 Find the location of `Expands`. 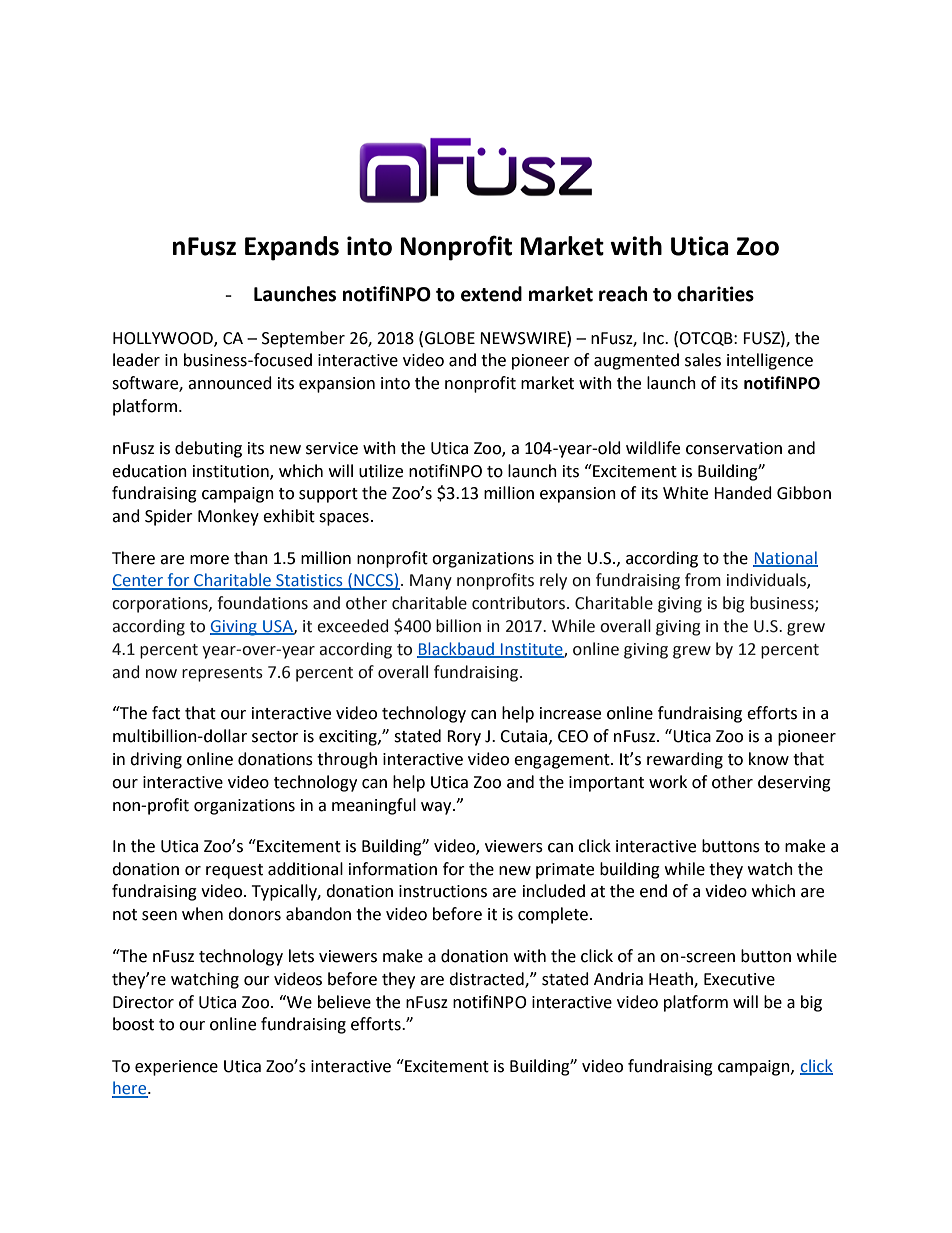

Expands is located at coordinates (292, 248).
